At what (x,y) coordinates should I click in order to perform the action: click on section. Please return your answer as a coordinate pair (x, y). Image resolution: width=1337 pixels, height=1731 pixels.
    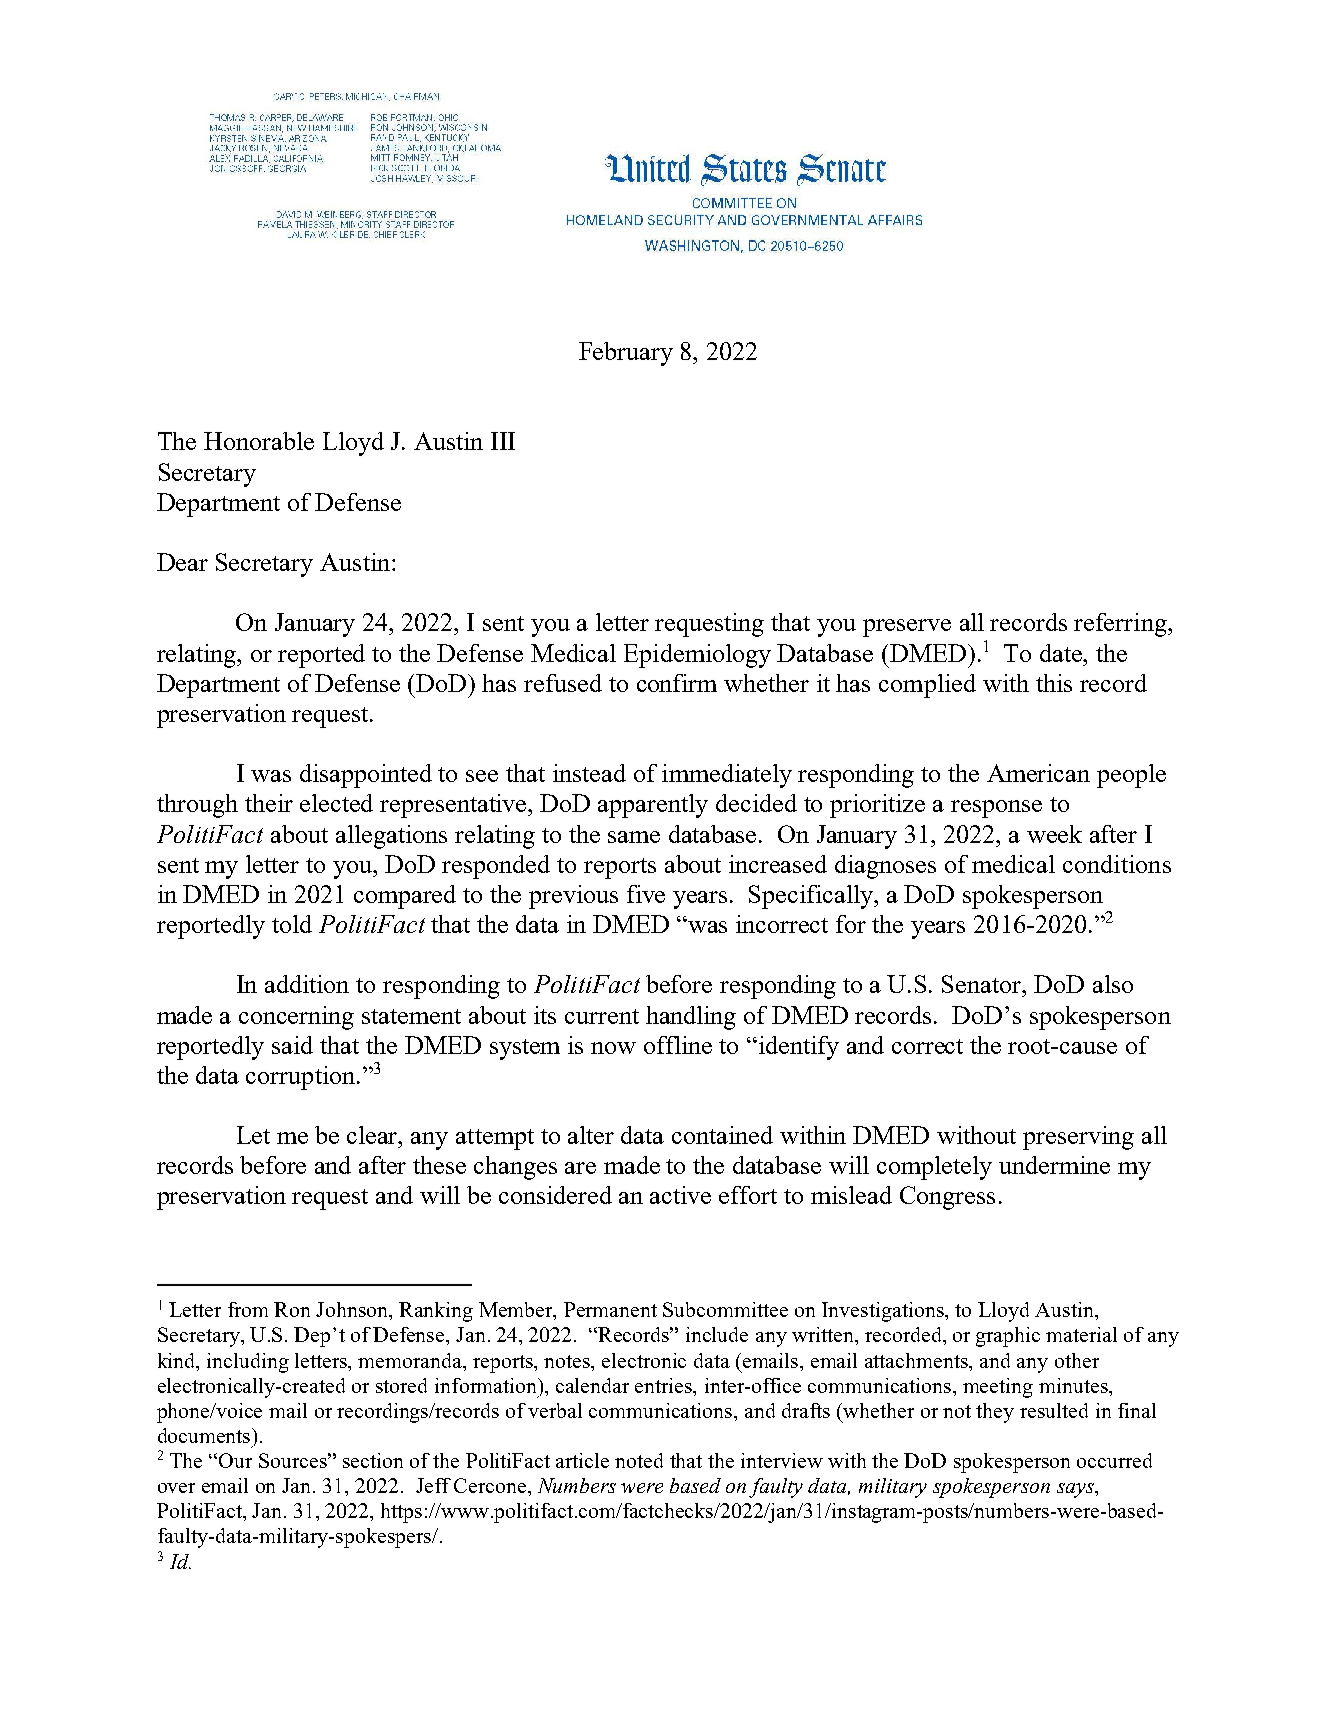
    Looking at the image, I should click on (373, 1460).
